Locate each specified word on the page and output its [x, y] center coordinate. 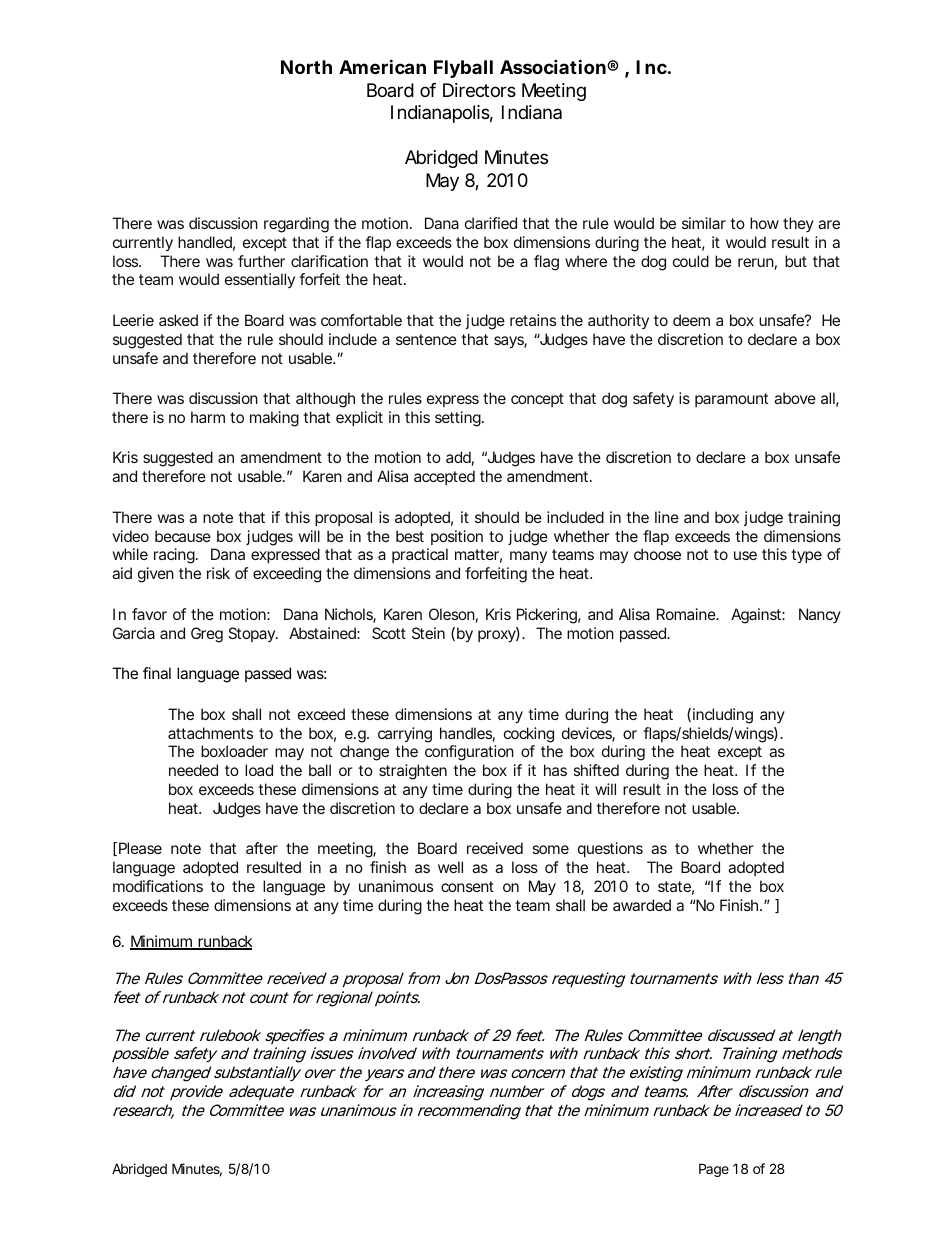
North [306, 67]
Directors [479, 90]
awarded [642, 905]
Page [714, 1170]
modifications [158, 886]
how [764, 223]
